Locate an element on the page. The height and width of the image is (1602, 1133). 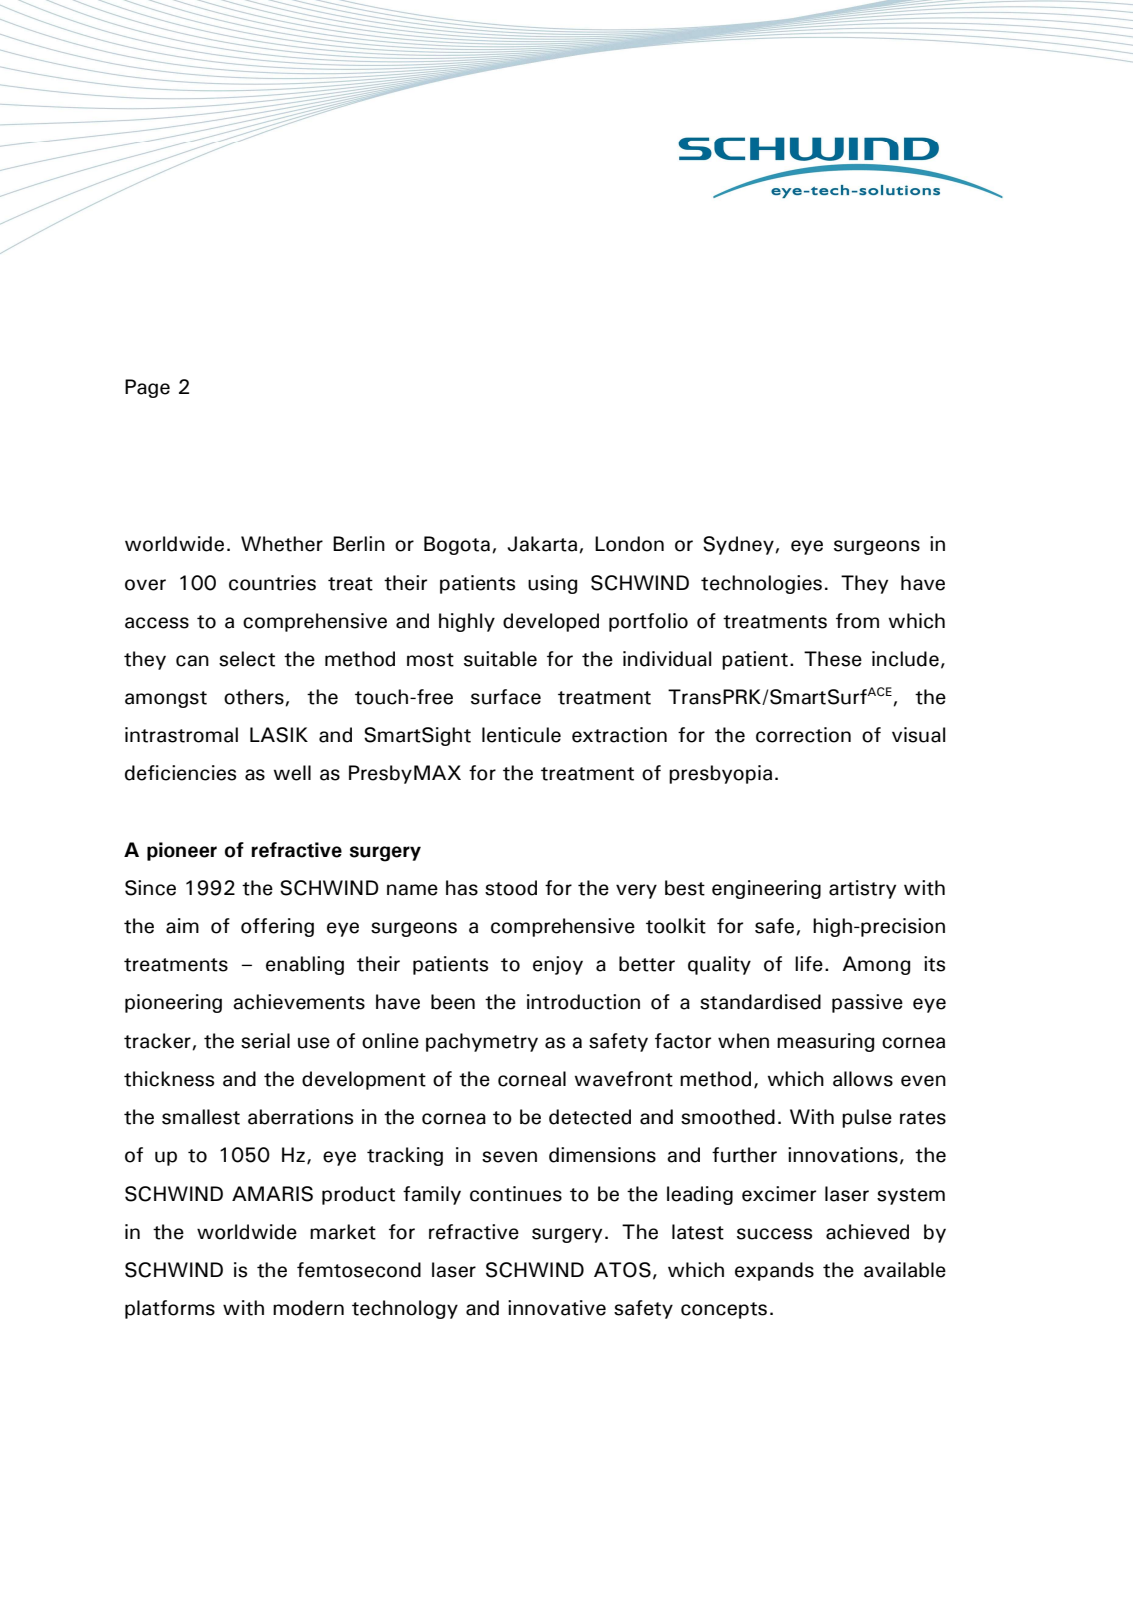
expands is located at coordinates (774, 1271).
